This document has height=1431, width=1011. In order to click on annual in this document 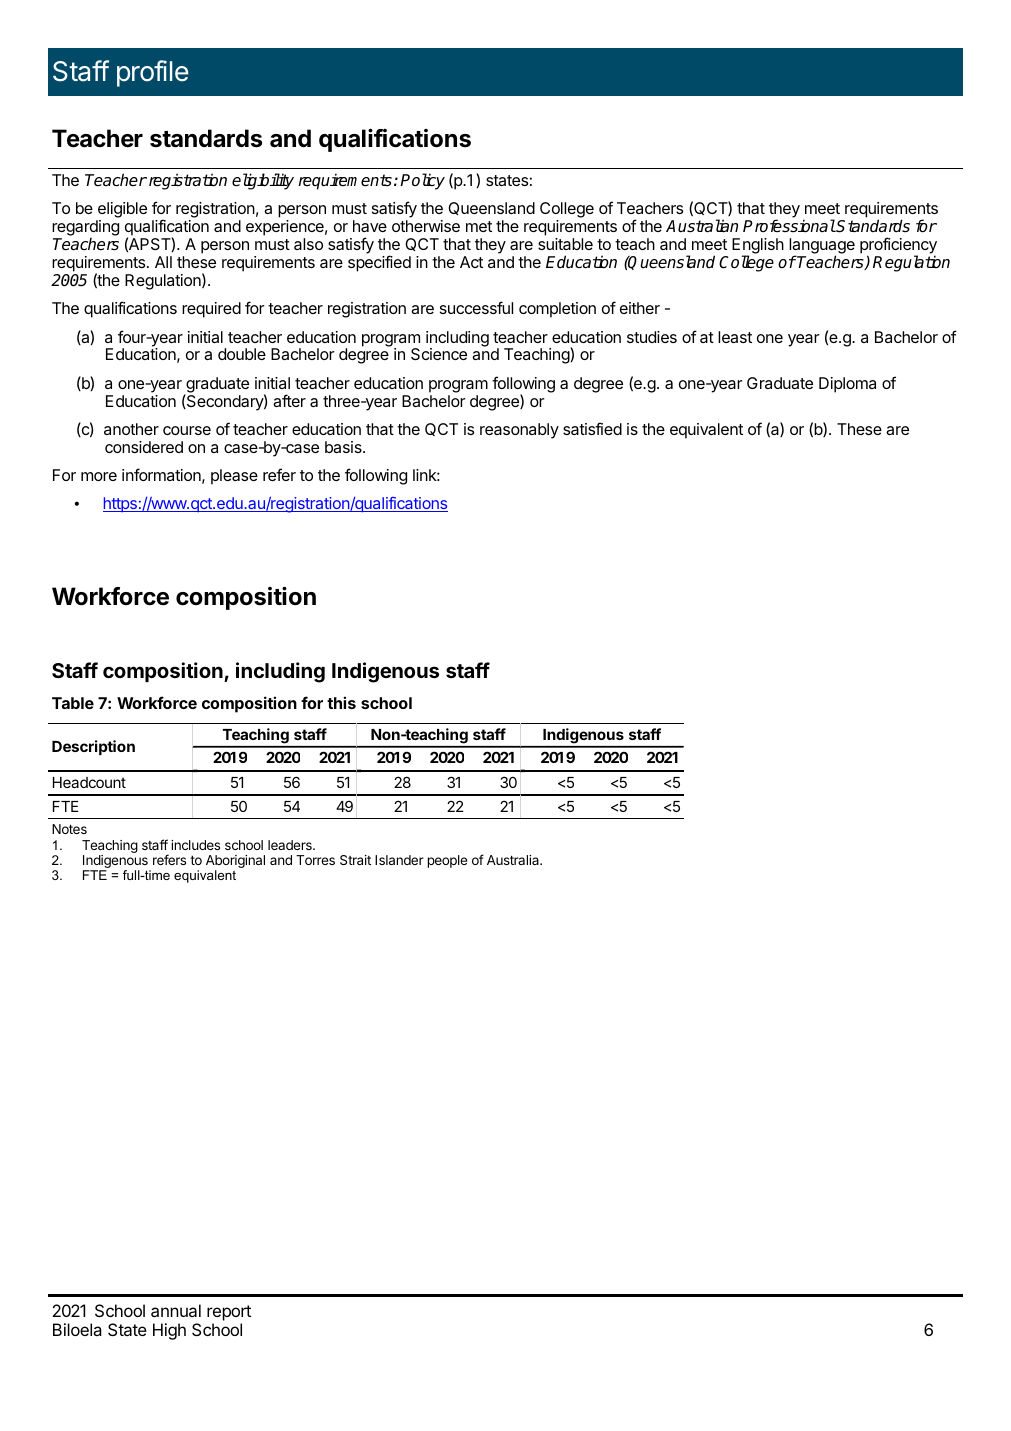, I will do `click(176, 1310)`.
